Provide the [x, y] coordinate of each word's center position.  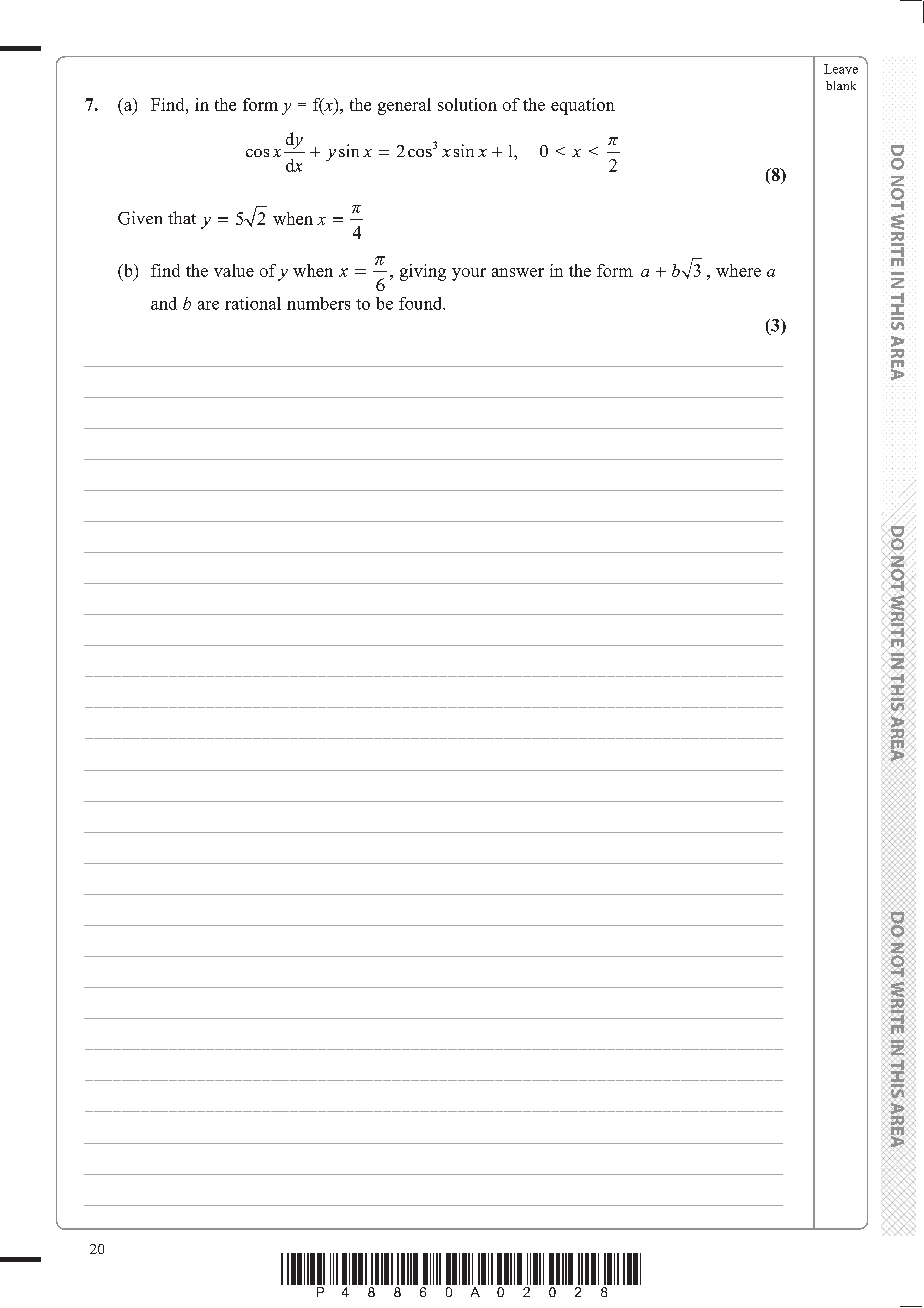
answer [518, 272]
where [738, 270]
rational [253, 303]
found [422, 303]
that [182, 217]
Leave [841, 69]
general [404, 106]
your [469, 274]
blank [841, 85]
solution [467, 104]
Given [140, 218]
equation [583, 106]
